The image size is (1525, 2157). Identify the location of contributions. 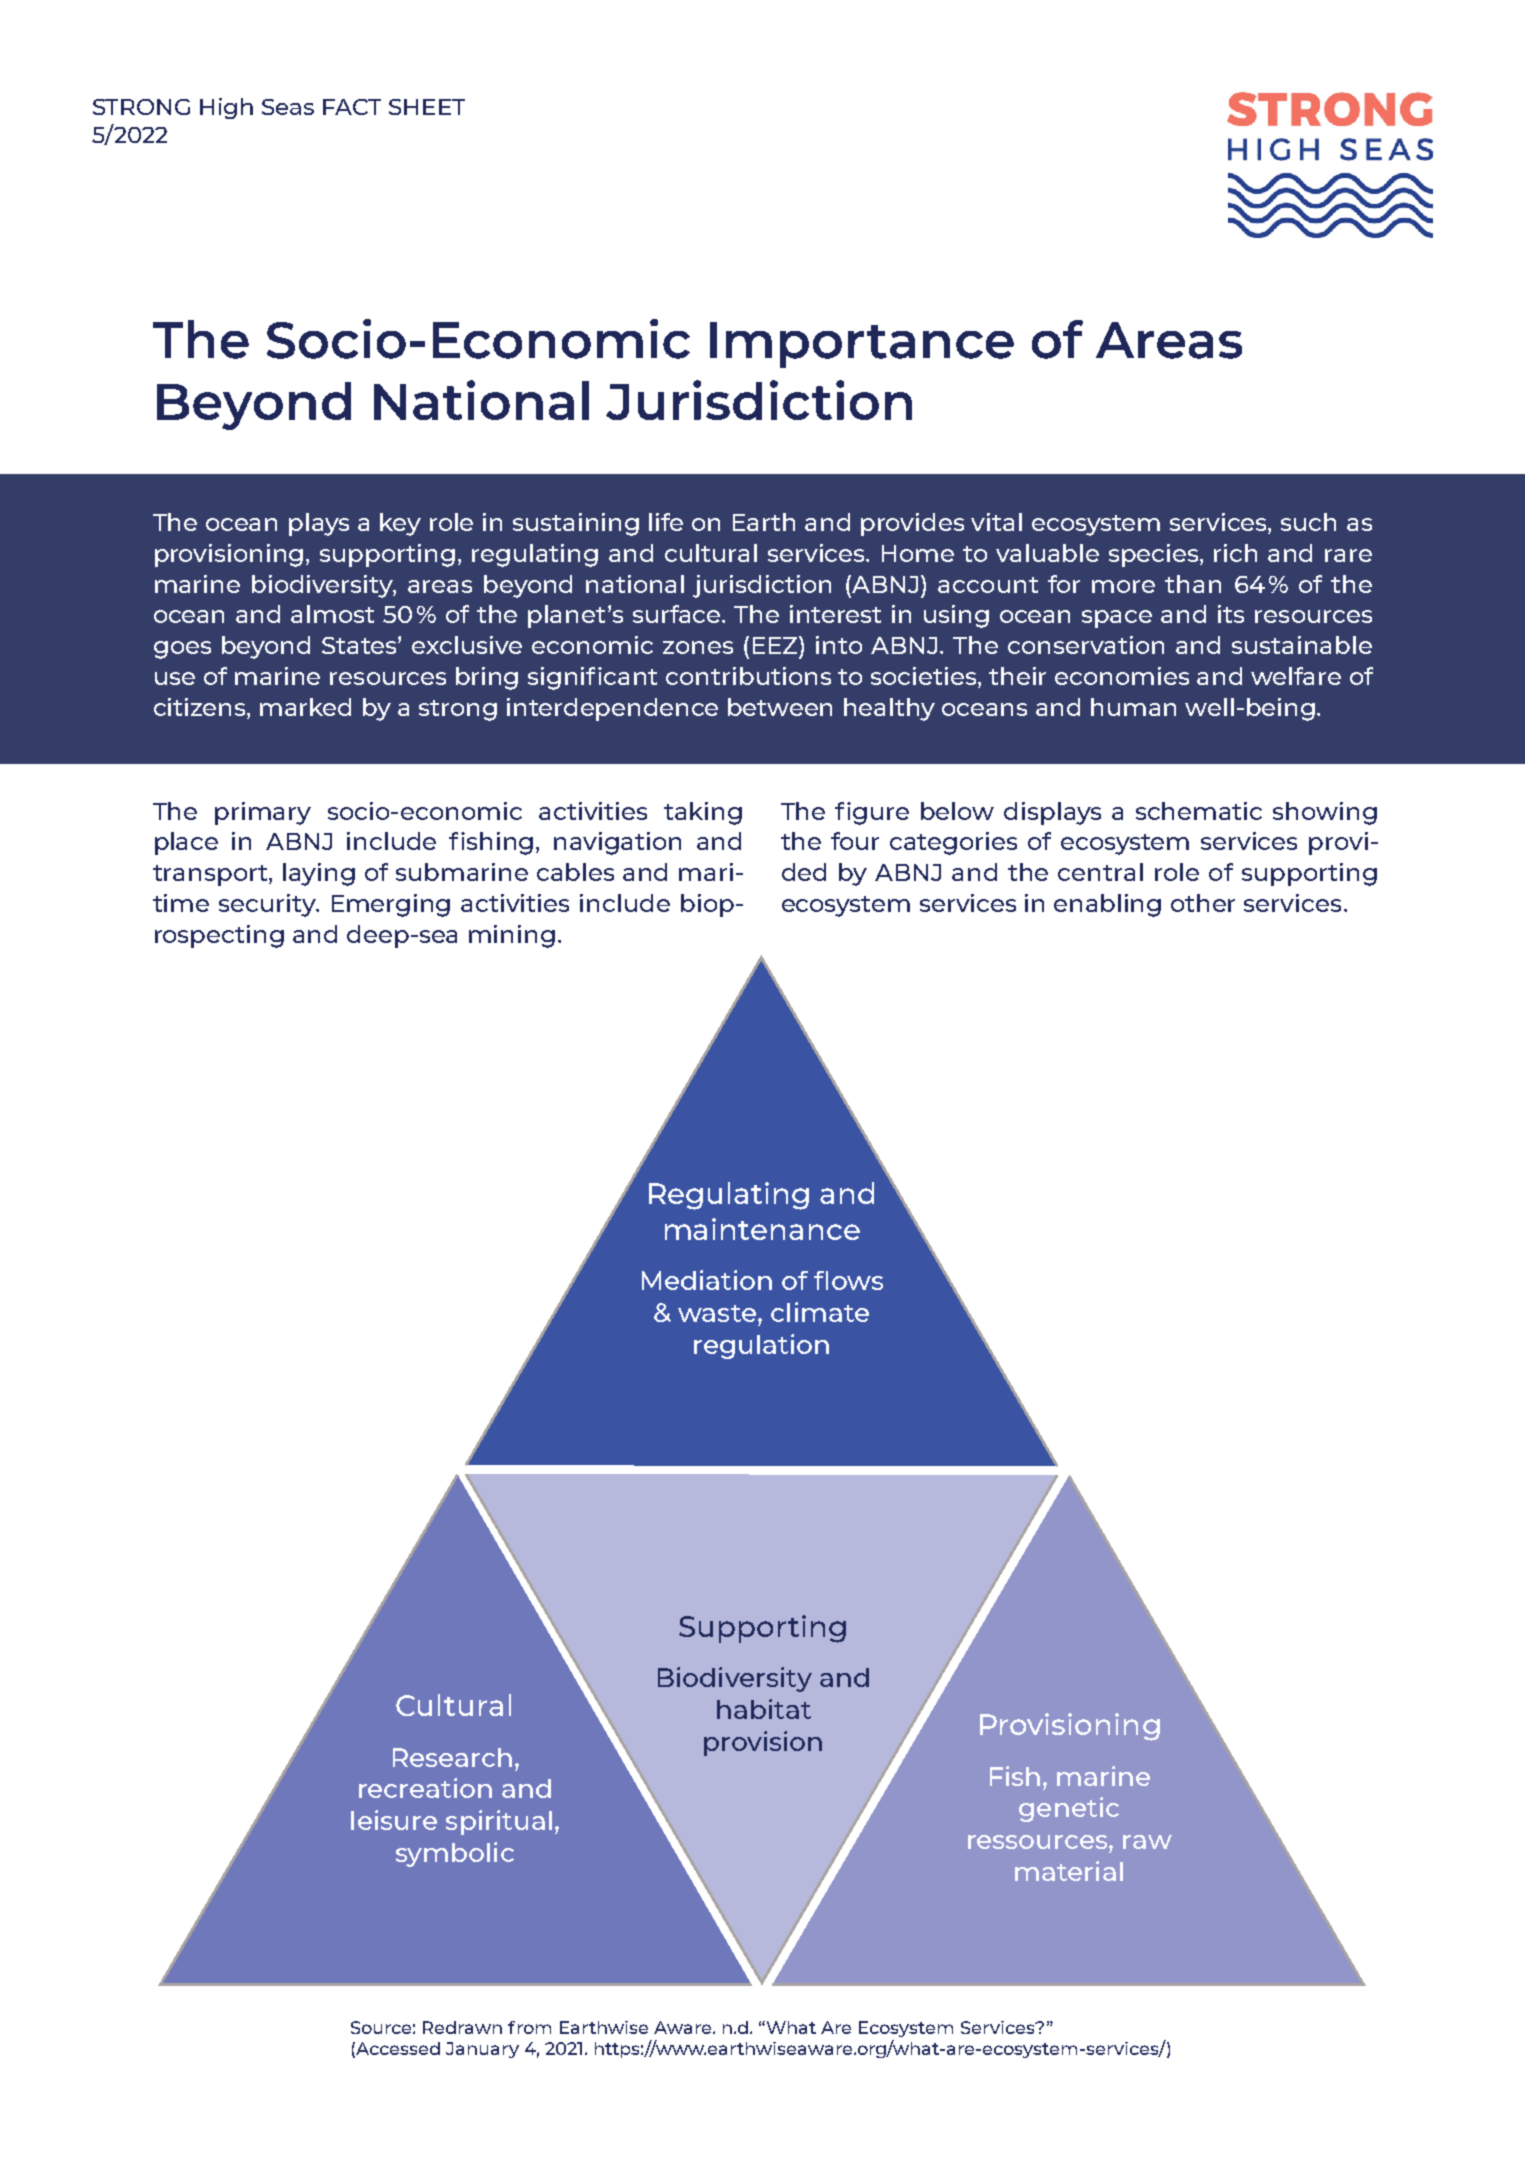
(748, 676).
